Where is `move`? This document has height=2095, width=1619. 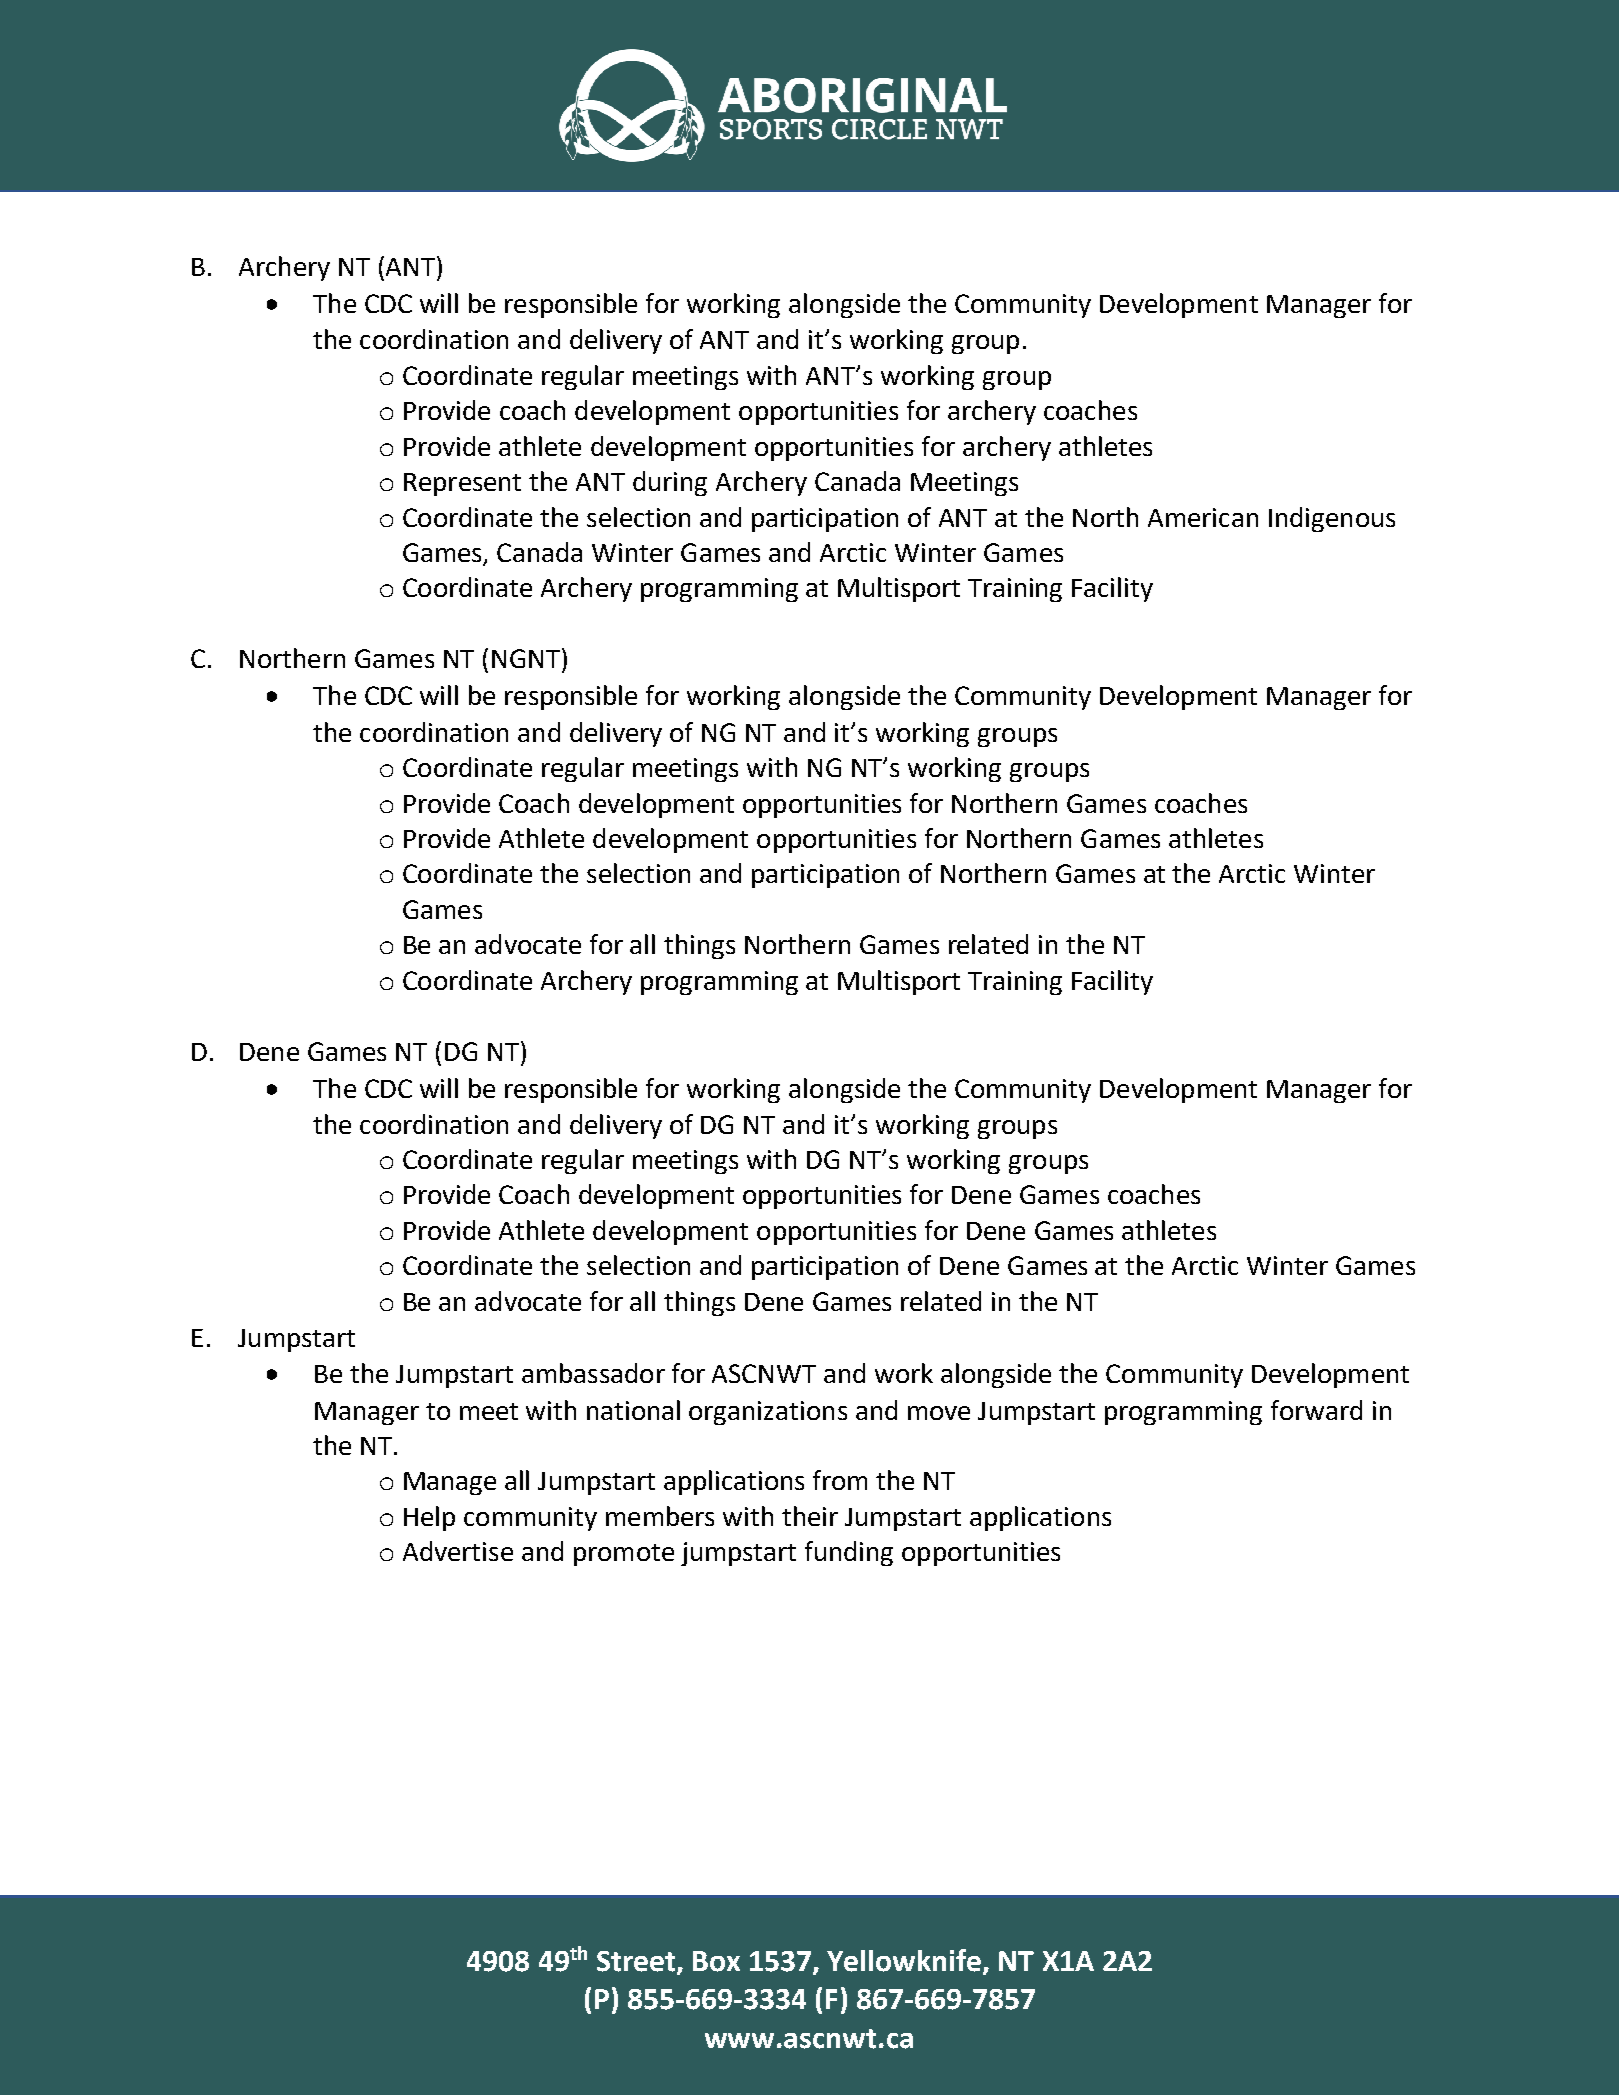 move is located at coordinates (939, 1413).
